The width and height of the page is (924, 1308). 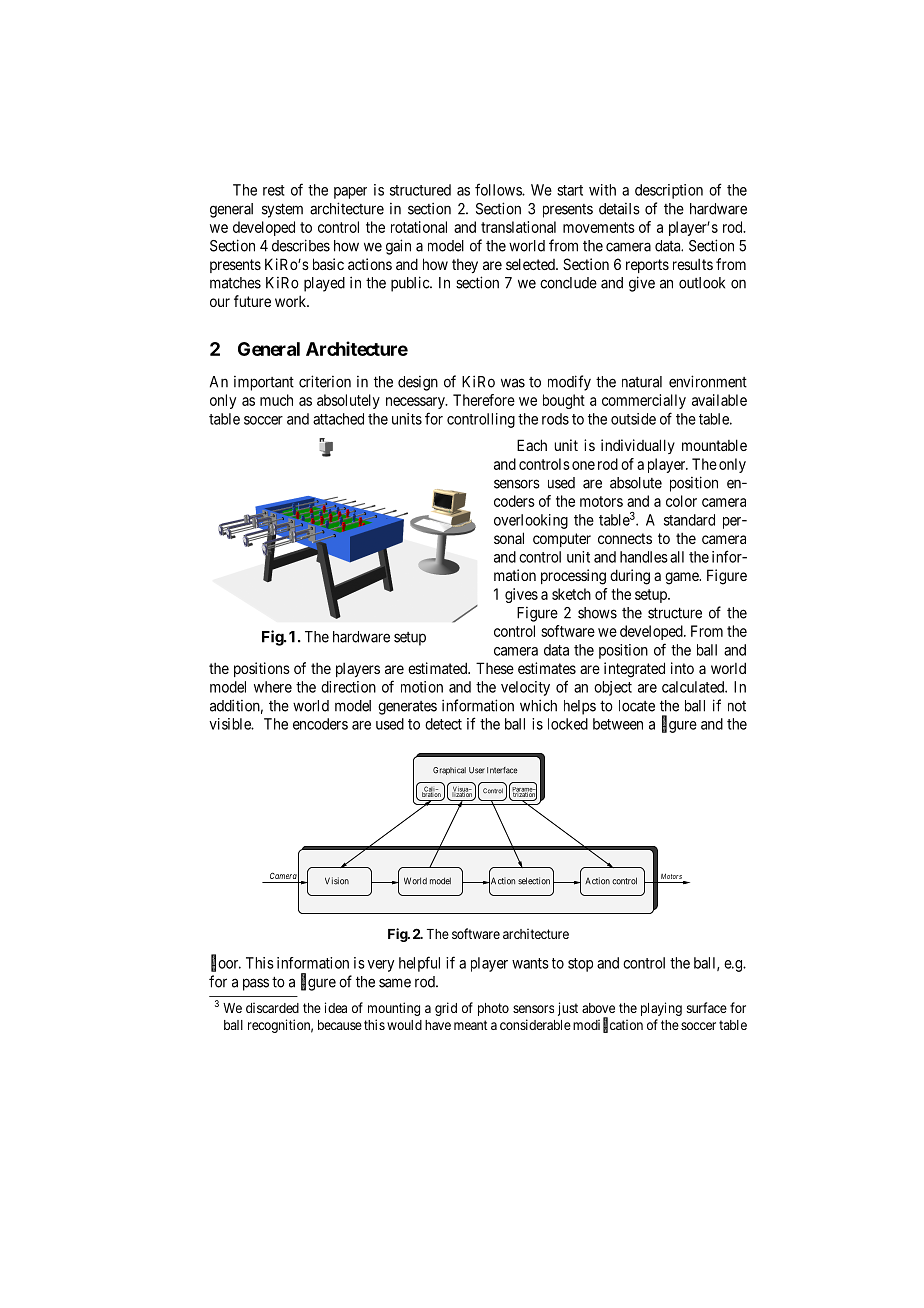 What do you see at coordinates (499, 189) in the page?
I see `follows` at bounding box center [499, 189].
